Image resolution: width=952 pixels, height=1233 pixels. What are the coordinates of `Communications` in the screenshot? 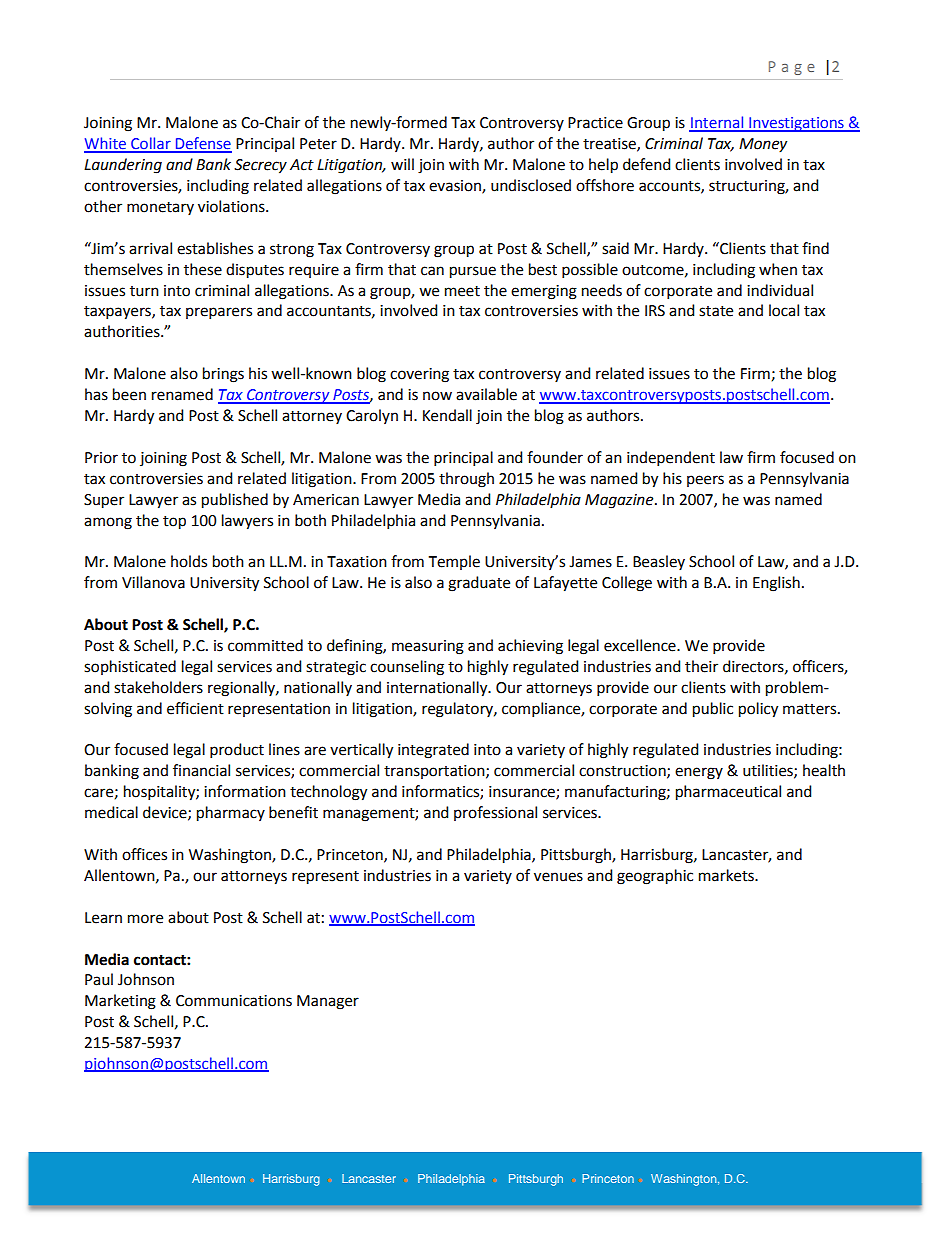 It's located at (234, 1001).
